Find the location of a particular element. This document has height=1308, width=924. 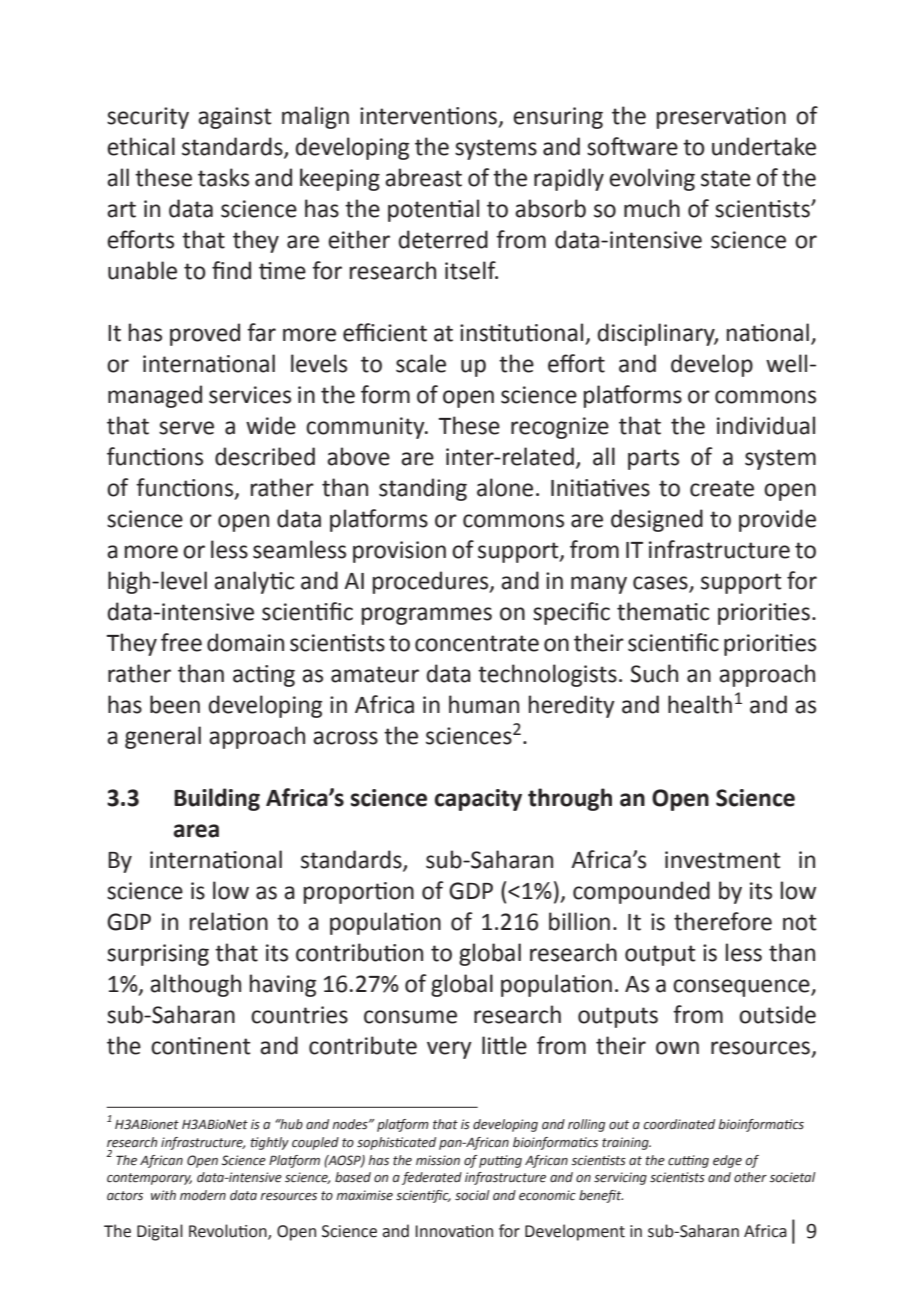

create is located at coordinates (722, 488).
